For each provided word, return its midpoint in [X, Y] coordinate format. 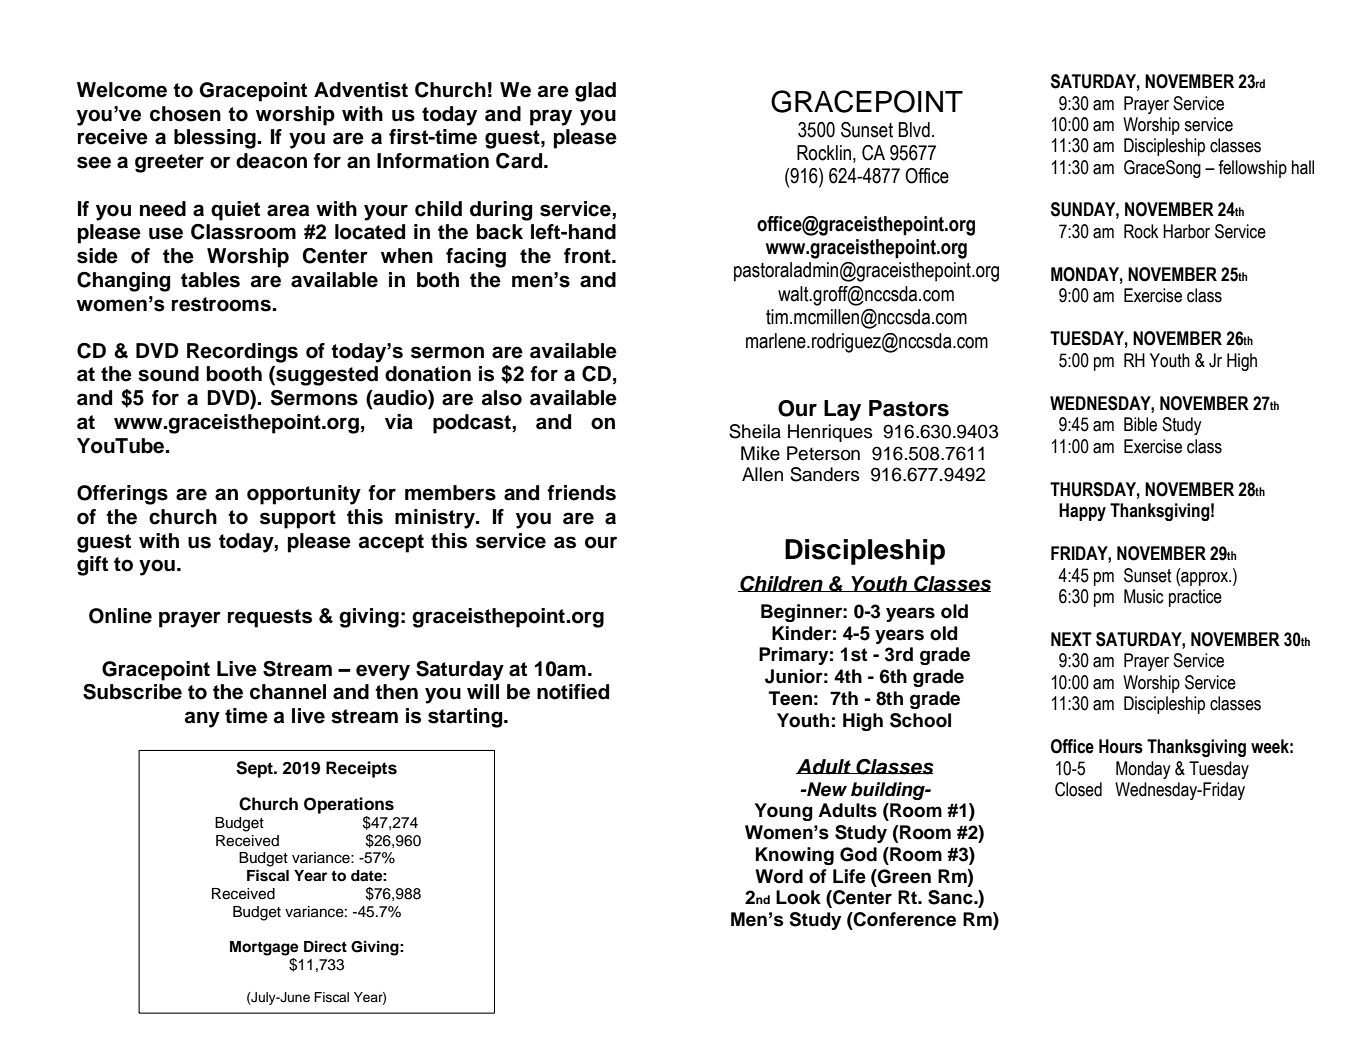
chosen [185, 114]
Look [798, 897]
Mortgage [264, 948]
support [298, 519]
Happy [1082, 512]
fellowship [1252, 169]
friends [581, 493]
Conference [904, 919]
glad [595, 92]
